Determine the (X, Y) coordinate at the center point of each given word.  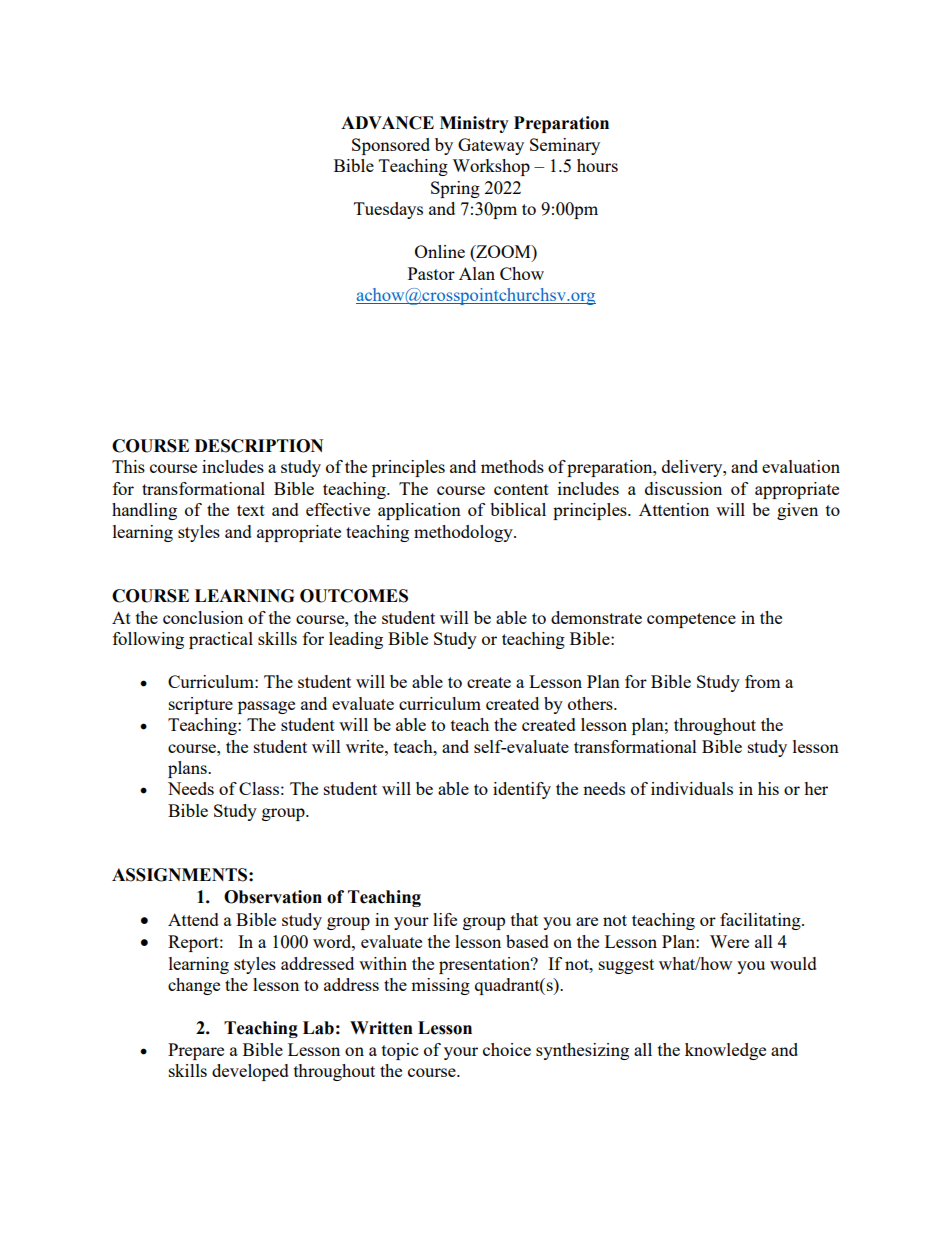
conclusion (203, 617)
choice (507, 1049)
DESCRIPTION (259, 446)
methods (512, 466)
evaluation (801, 466)
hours (597, 165)
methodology (464, 533)
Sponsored (391, 146)
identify (522, 790)
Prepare (196, 1051)
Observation (273, 897)
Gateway (491, 146)
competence (691, 620)
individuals (692, 788)
